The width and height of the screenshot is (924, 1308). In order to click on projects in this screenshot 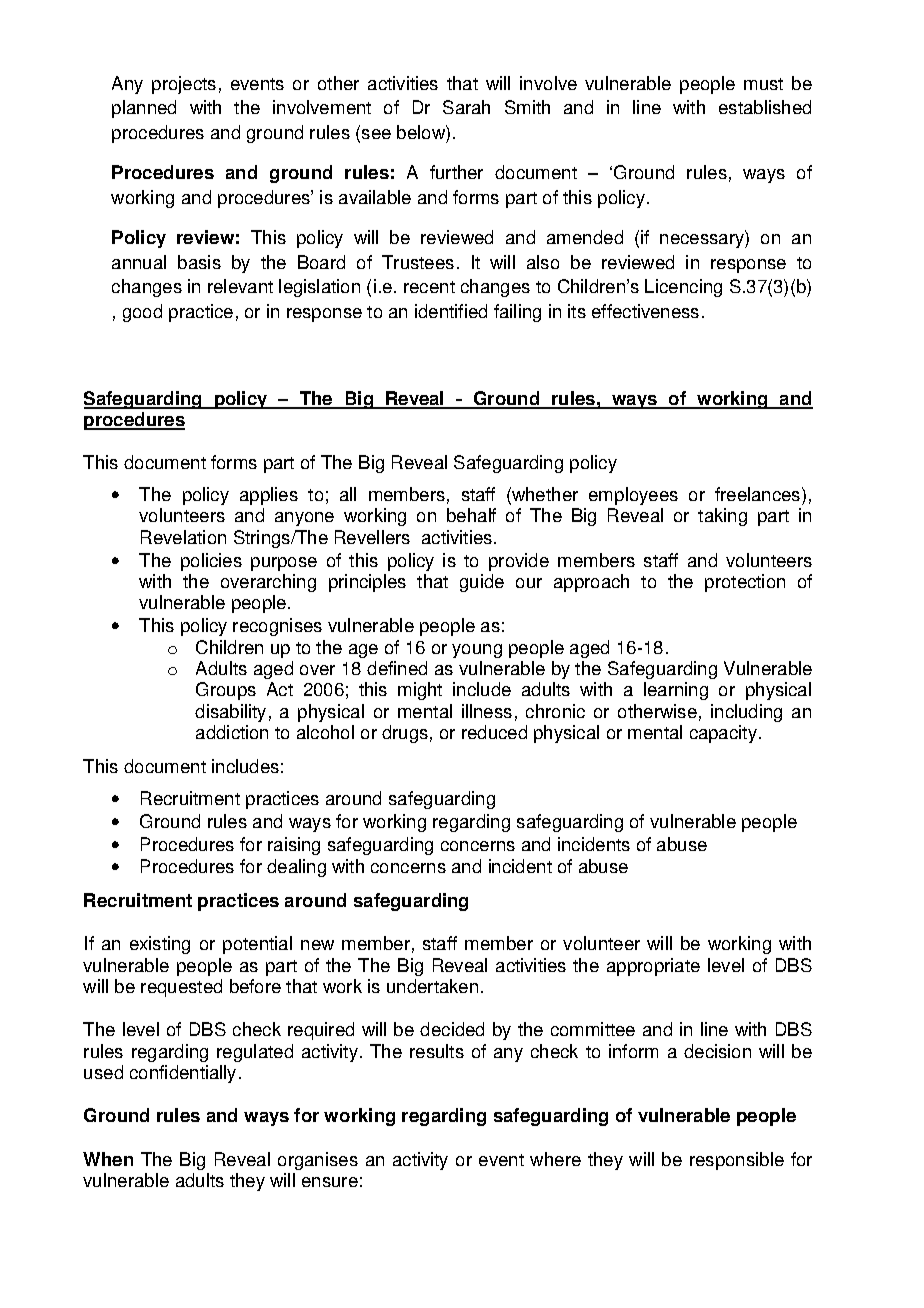, I will do `click(184, 85)`.
